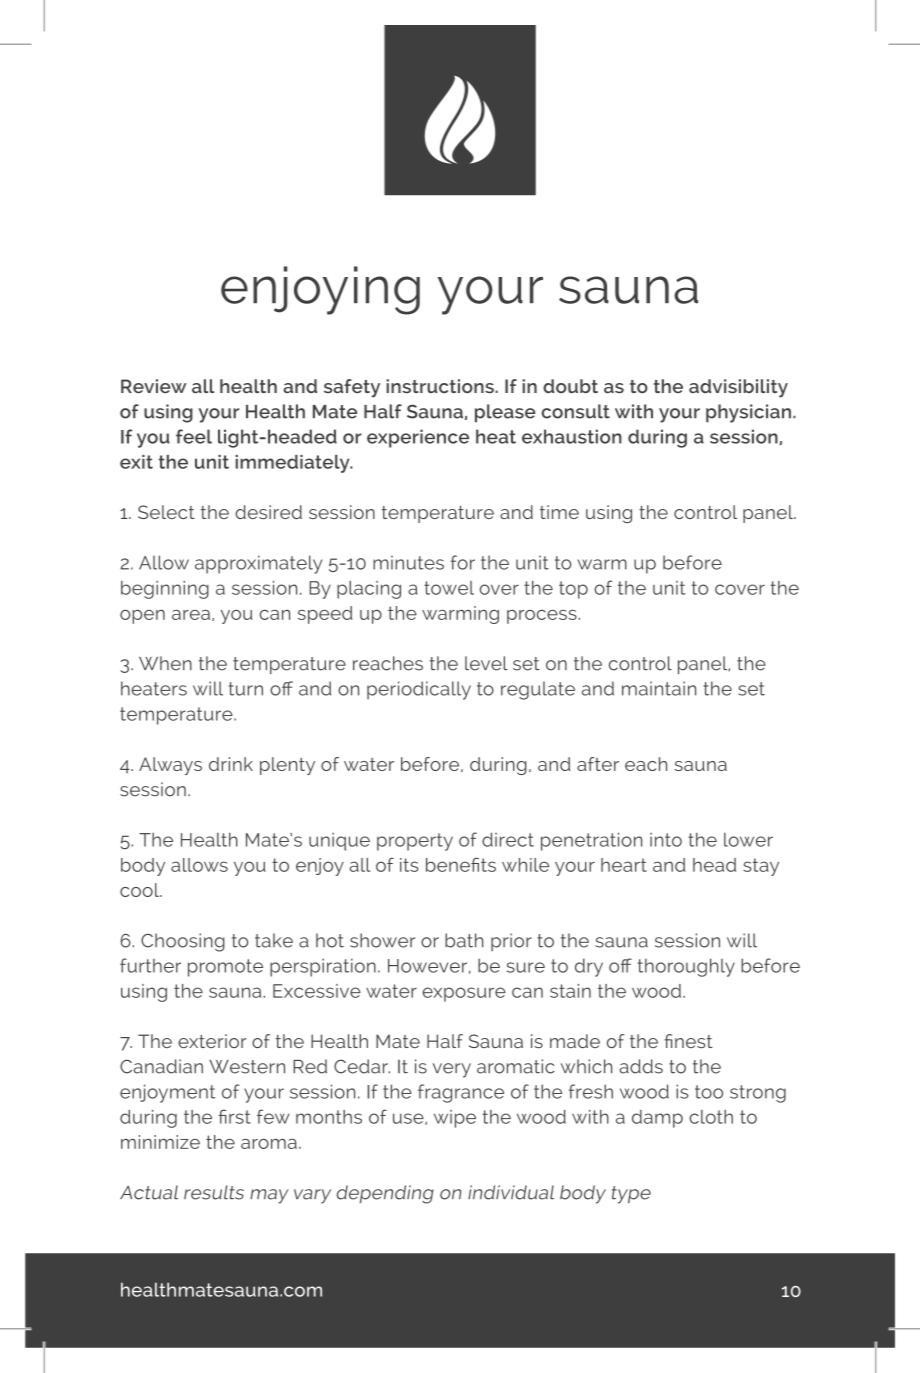 Image resolution: width=920 pixels, height=1373 pixels. I want to click on maintain, so click(659, 688).
